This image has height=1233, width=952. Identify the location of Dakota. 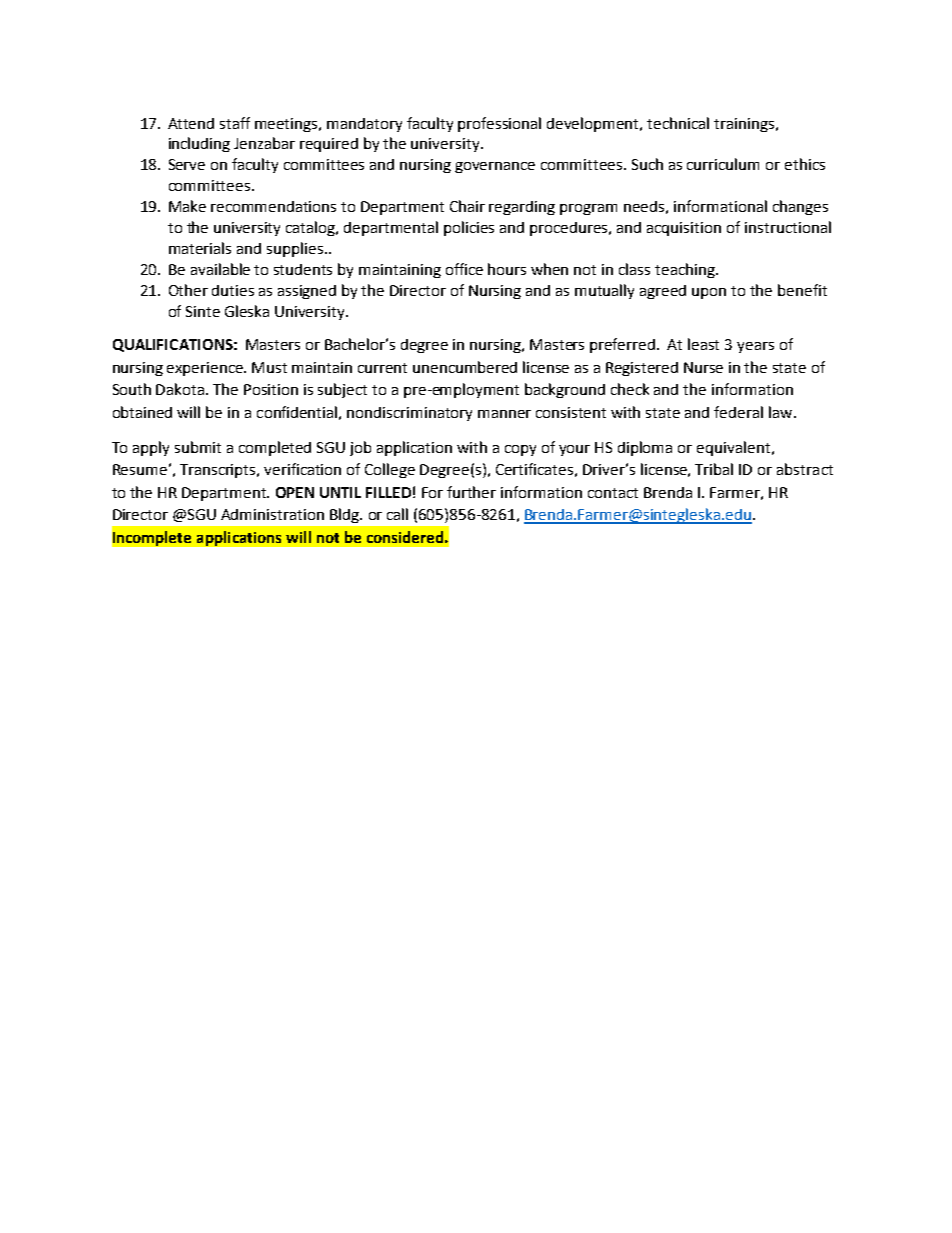
(181, 389).
